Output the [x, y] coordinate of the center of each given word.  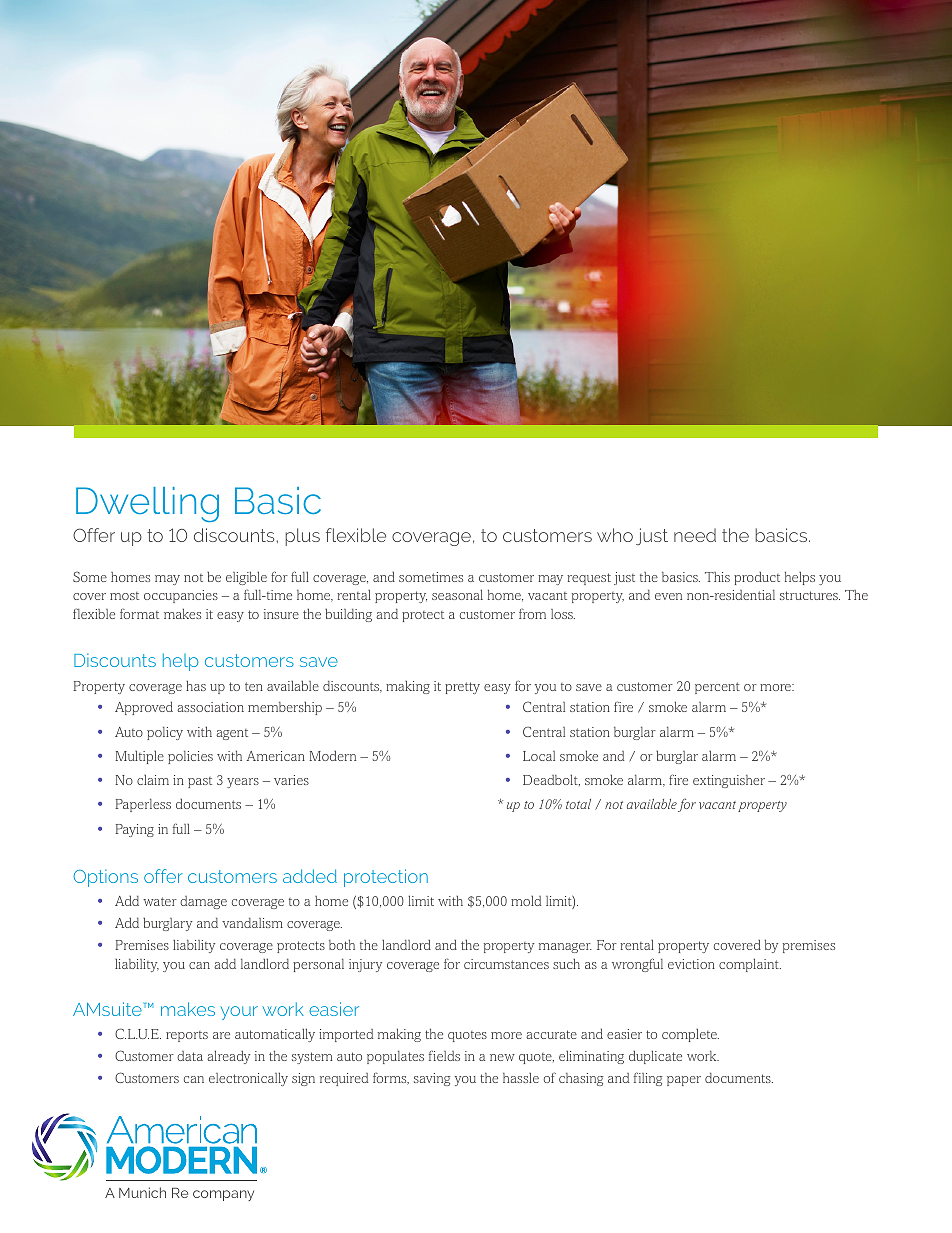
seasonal [457, 594]
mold [526, 901]
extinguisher [729, 781]
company [223, 1195]
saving [432, 1079]
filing [648, 1079]
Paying [134, 830]
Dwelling [147, 504]
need [695, 535]
